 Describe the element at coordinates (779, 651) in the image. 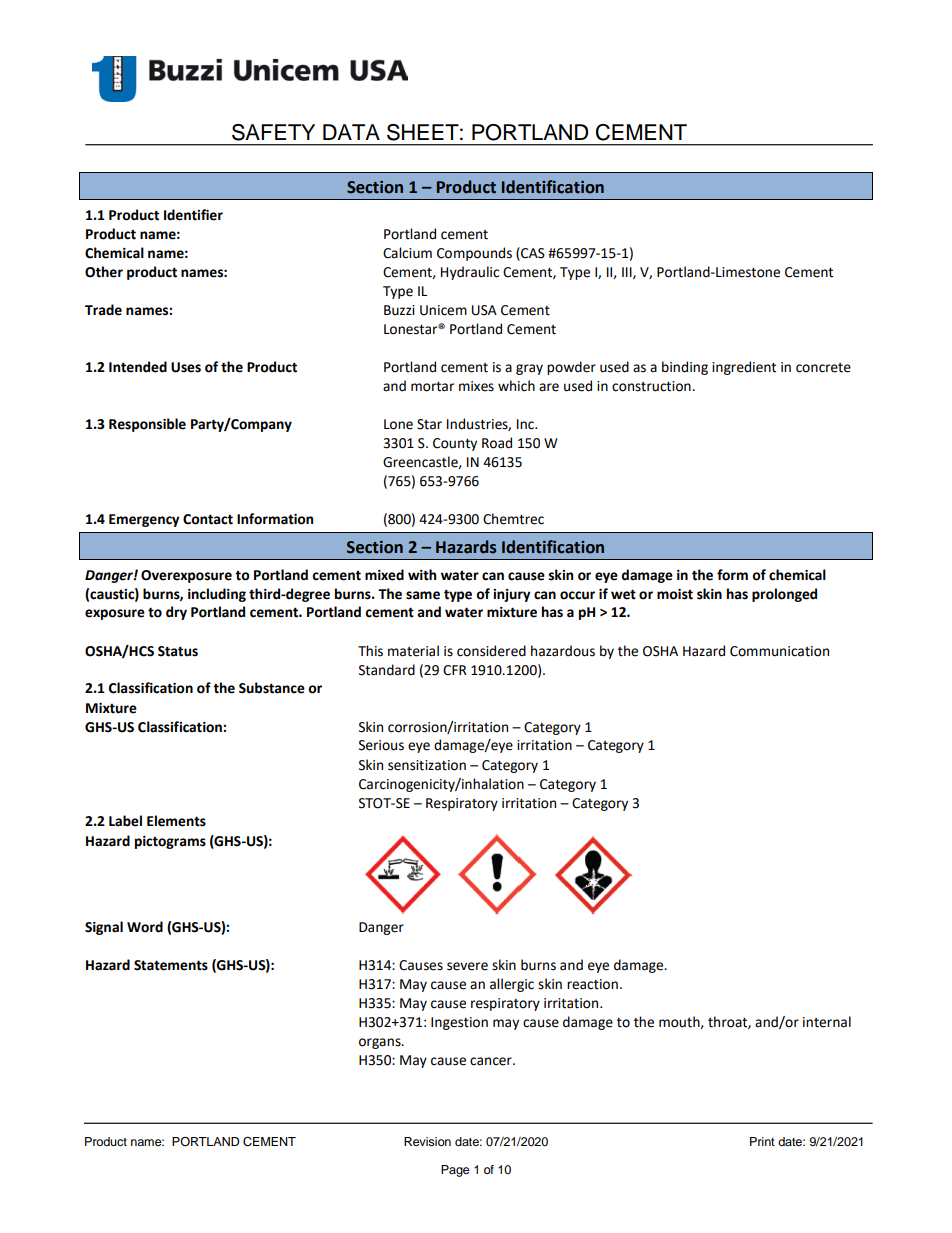

I see `Communication` at that location.
